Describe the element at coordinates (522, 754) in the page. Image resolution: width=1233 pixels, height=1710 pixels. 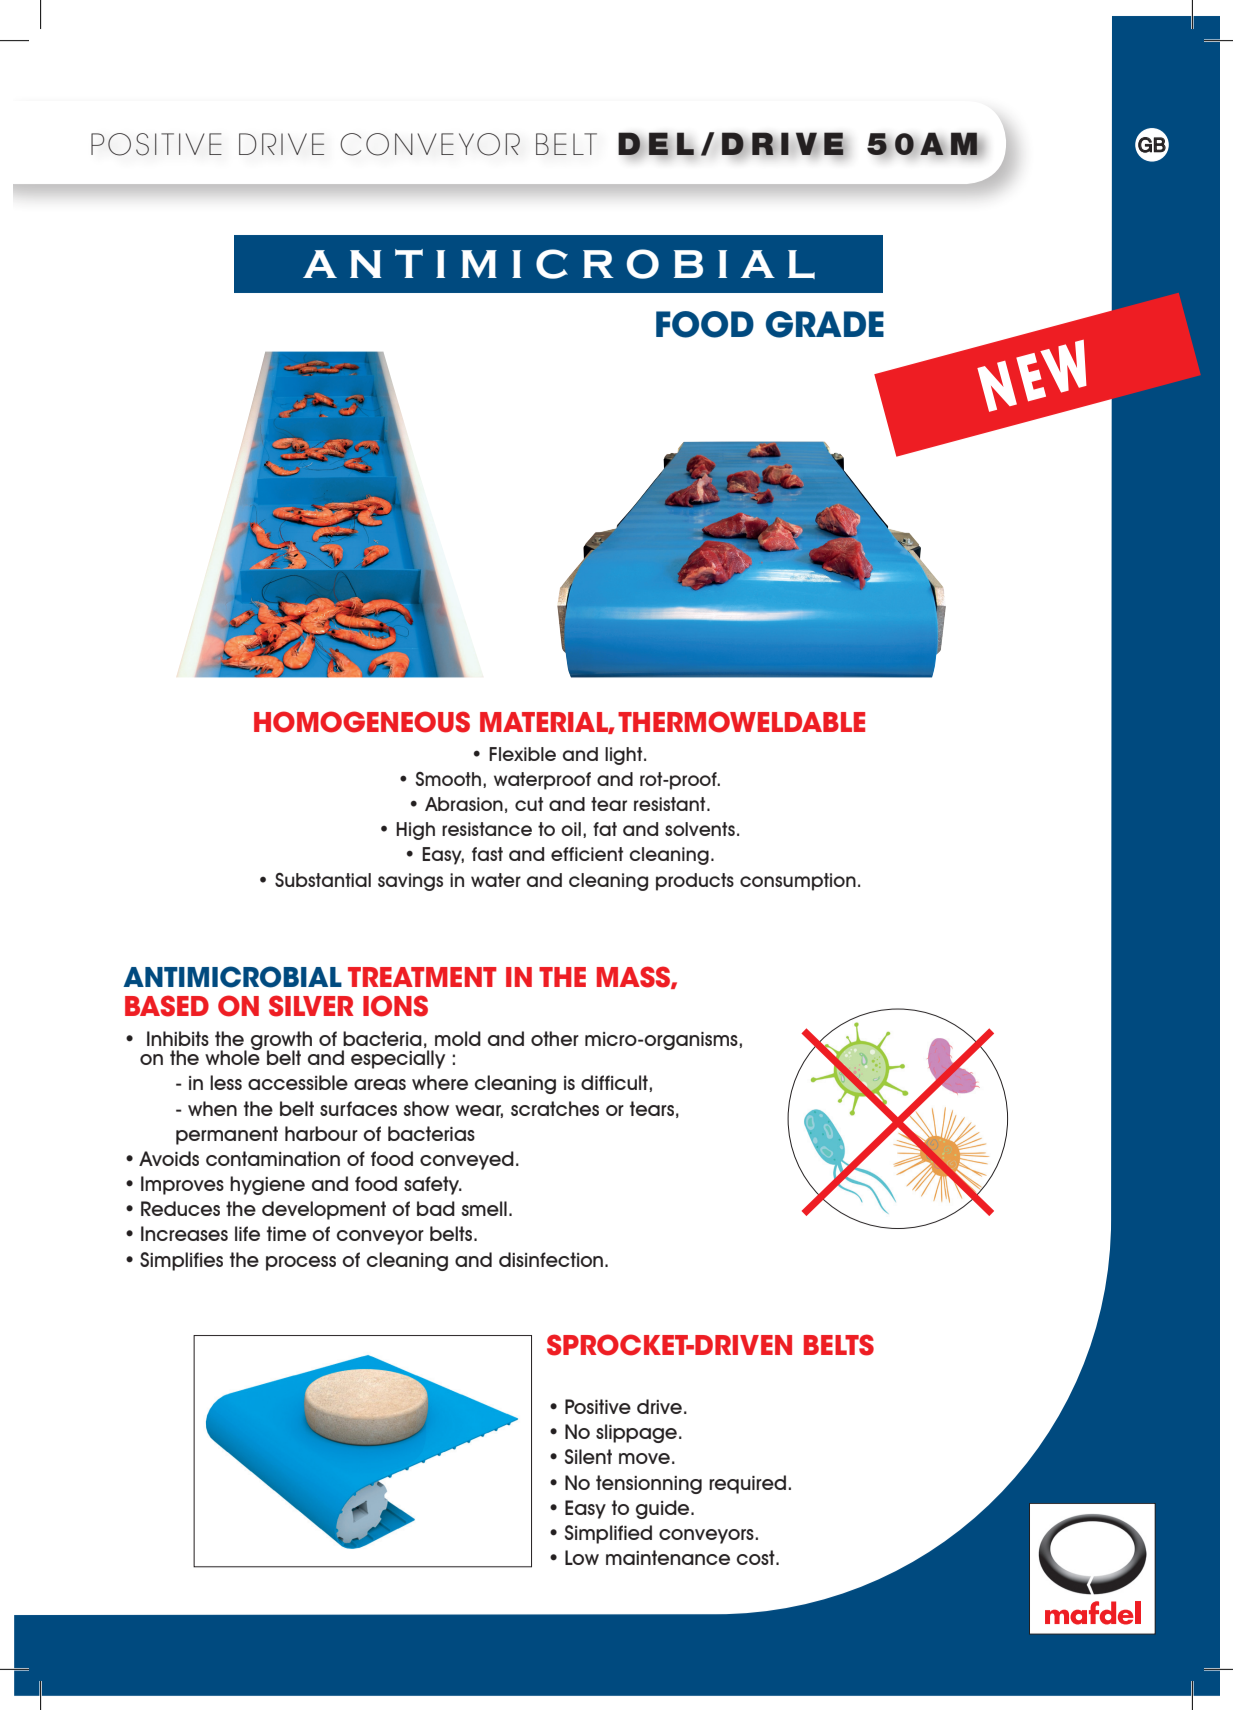
I see `Flexible` at that location.
